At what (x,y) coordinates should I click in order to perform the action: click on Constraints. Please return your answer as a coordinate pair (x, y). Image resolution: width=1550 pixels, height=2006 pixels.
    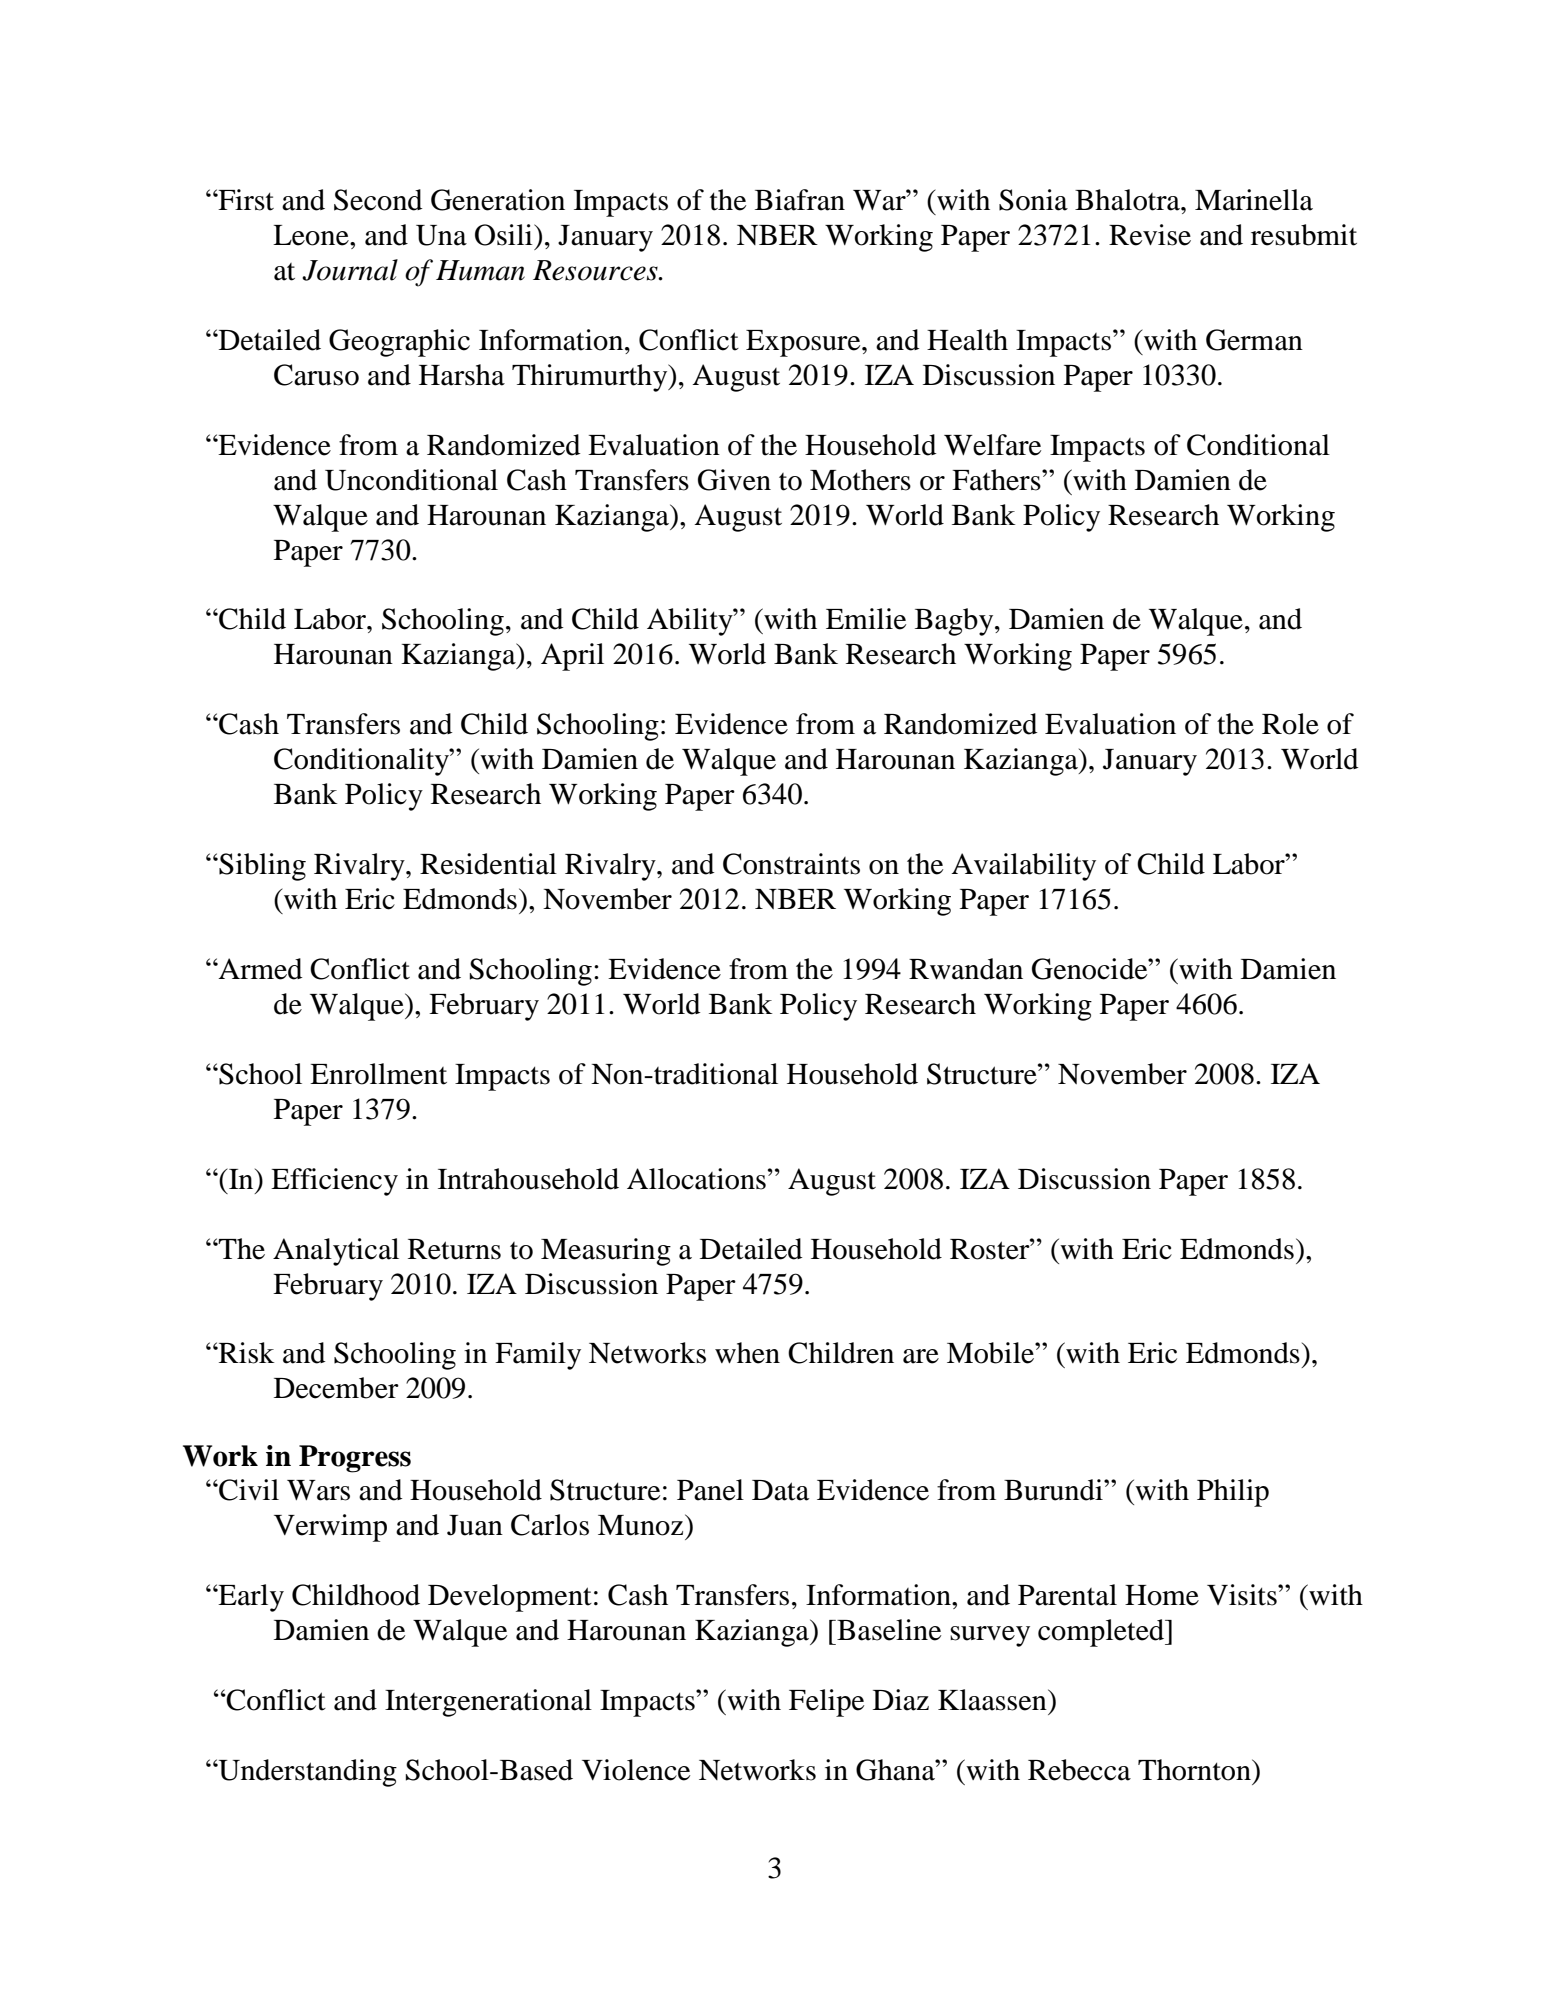
    Looking at the image, I should click on (791, 864).
